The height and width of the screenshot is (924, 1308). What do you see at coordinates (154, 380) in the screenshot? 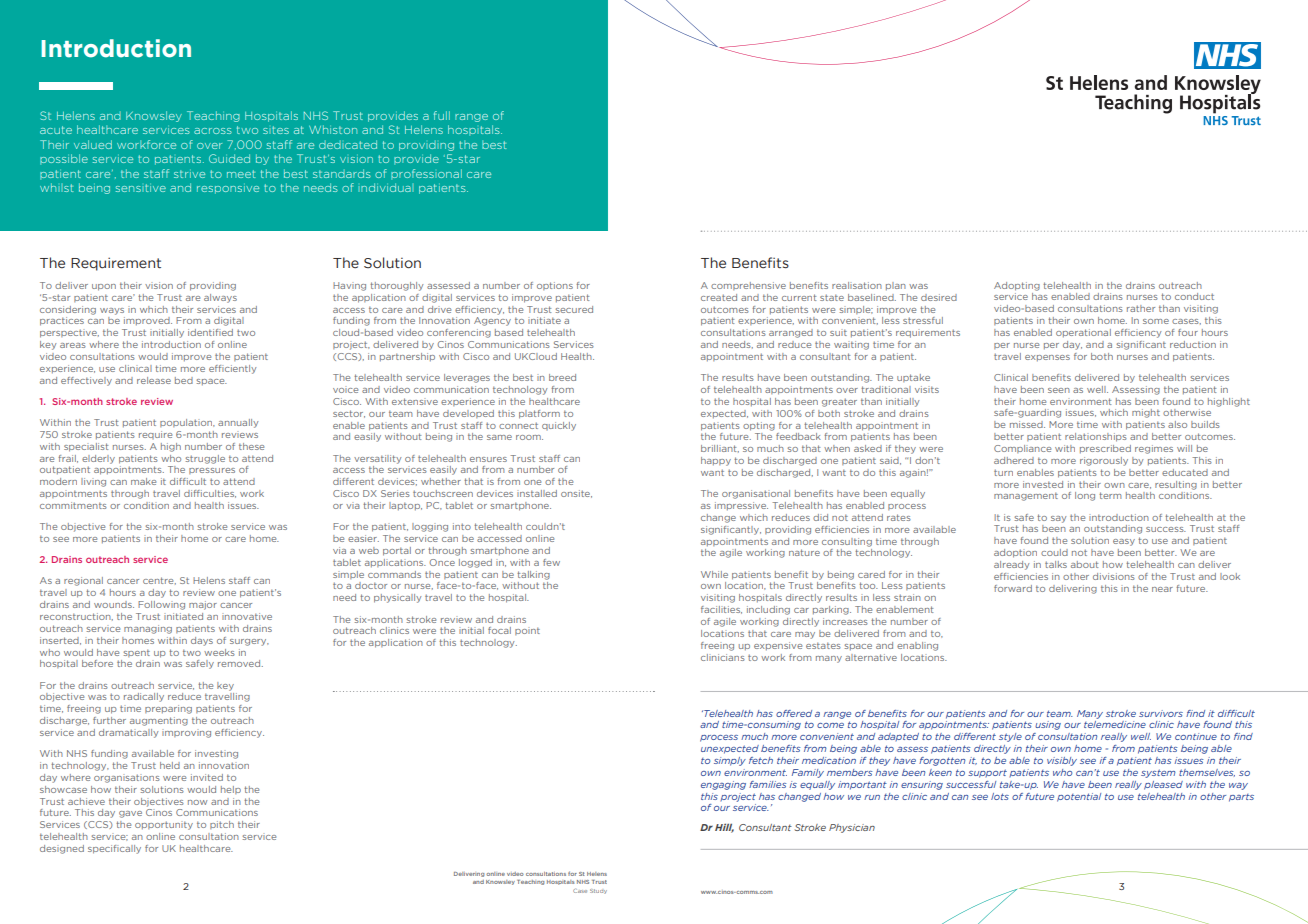
I see `release` at bounding box center [154, 380].
